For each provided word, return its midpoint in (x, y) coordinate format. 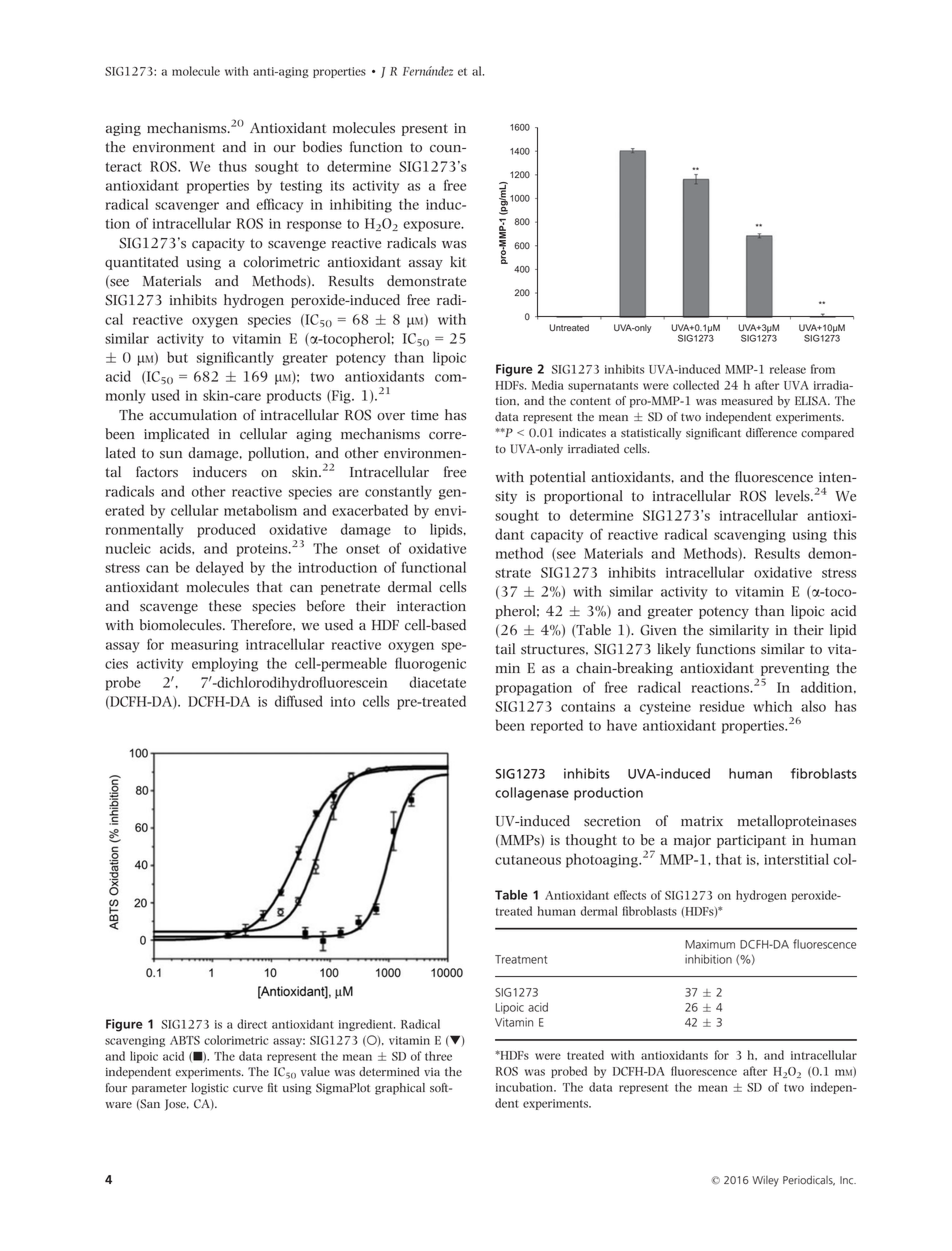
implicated (176, 435)
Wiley (765, 1181)
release (788, 369)
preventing (795, 669)
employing (225, 664)
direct (252, 1024)
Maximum (710, 944)
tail (505, 648)
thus (233, 166)
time (425, 415)
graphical (400, 1089)
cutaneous (528, 860)
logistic (209, 1089)
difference (771, 433)
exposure (433, 226)
